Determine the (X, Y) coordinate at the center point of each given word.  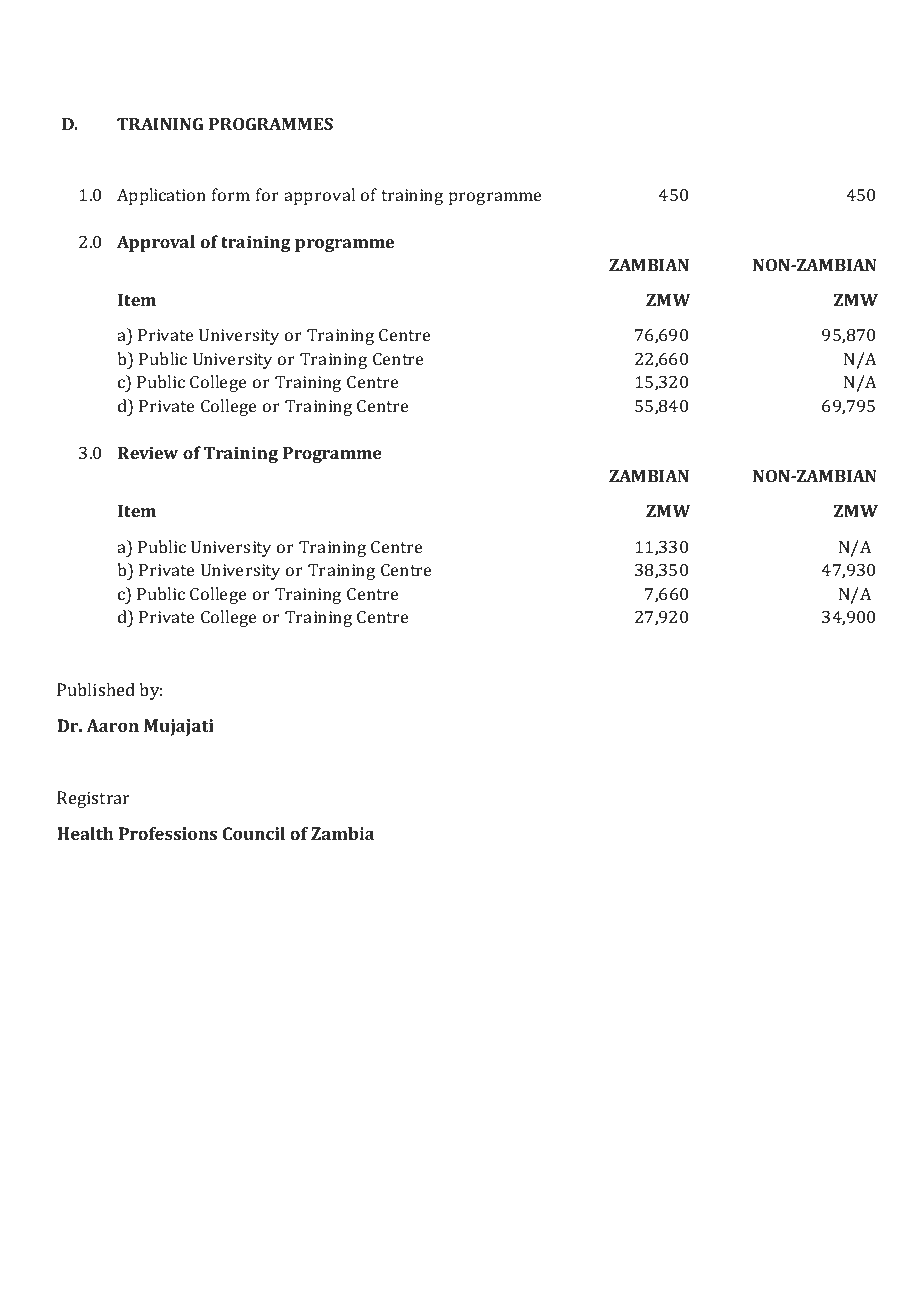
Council (253, 833)
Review (148, 453)
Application (161, 196)
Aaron (112, 725)
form (231, 194)
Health (85, 833)
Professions (168, 833)
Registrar (93, 799)
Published (96, 689)
